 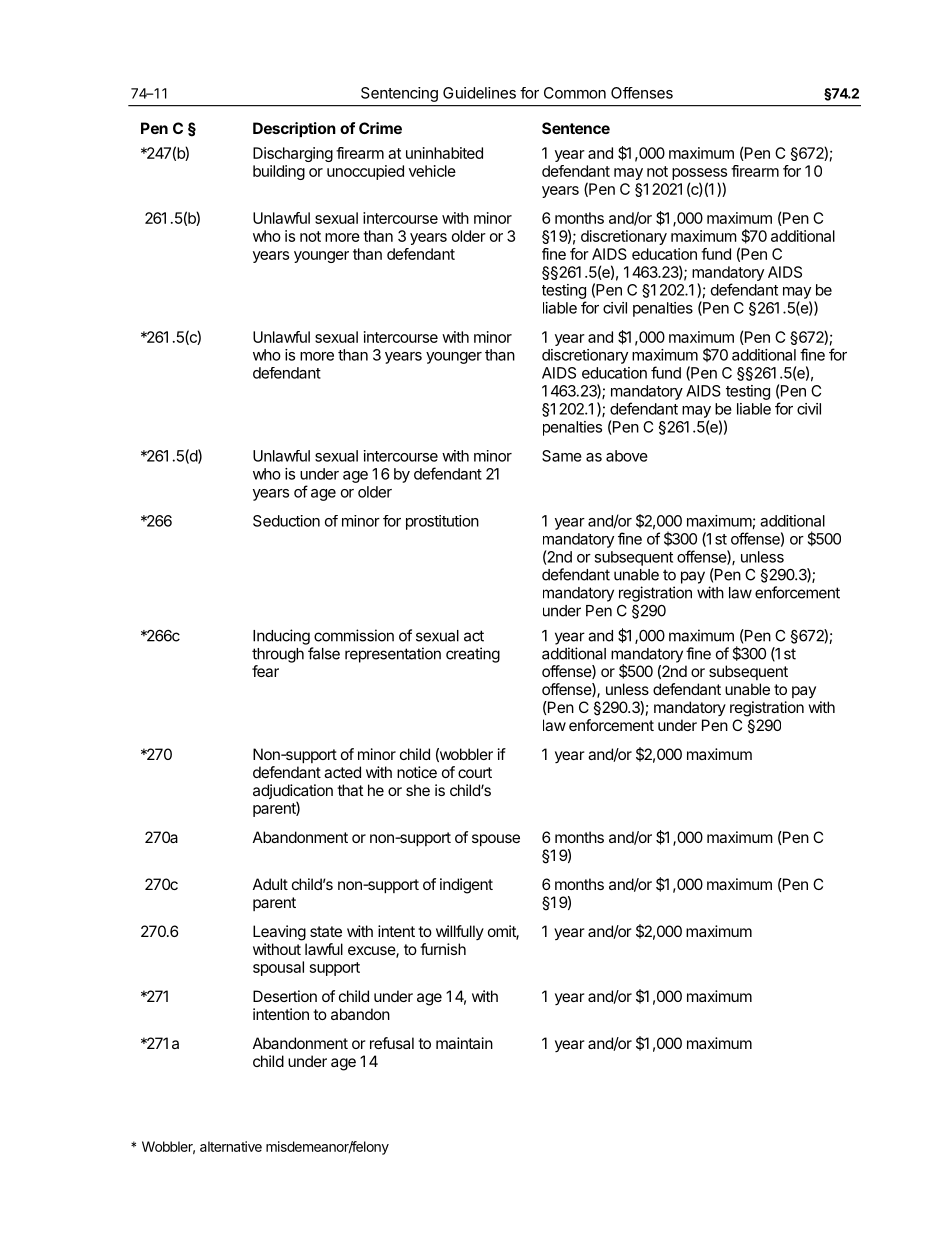 I want to click on prostitution, so click(x=442, y=522).
